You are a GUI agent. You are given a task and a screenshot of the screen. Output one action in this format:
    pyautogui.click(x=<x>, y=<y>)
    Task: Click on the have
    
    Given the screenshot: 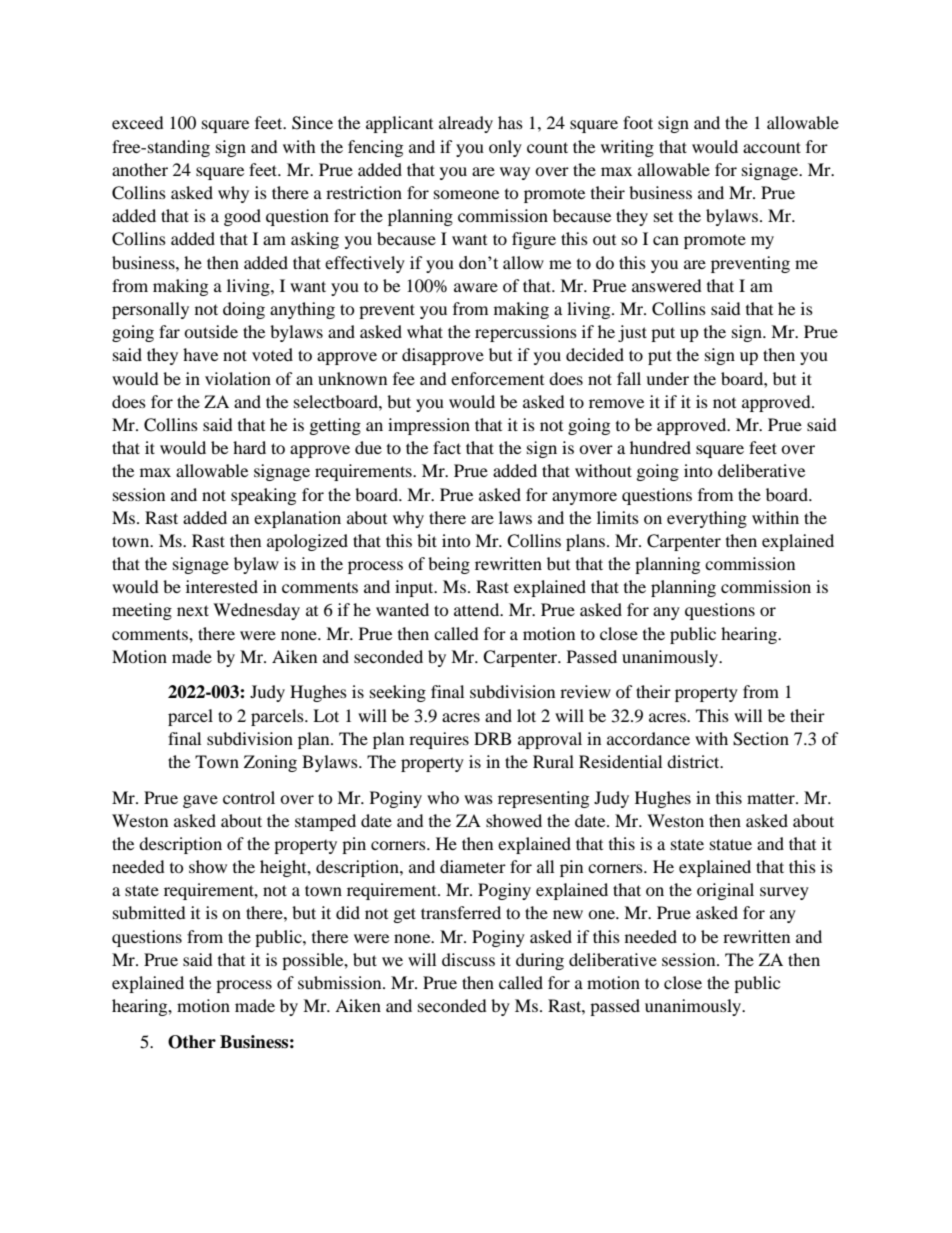 What is the action you would take?
    pyautogui.click(x=200, y=354)
